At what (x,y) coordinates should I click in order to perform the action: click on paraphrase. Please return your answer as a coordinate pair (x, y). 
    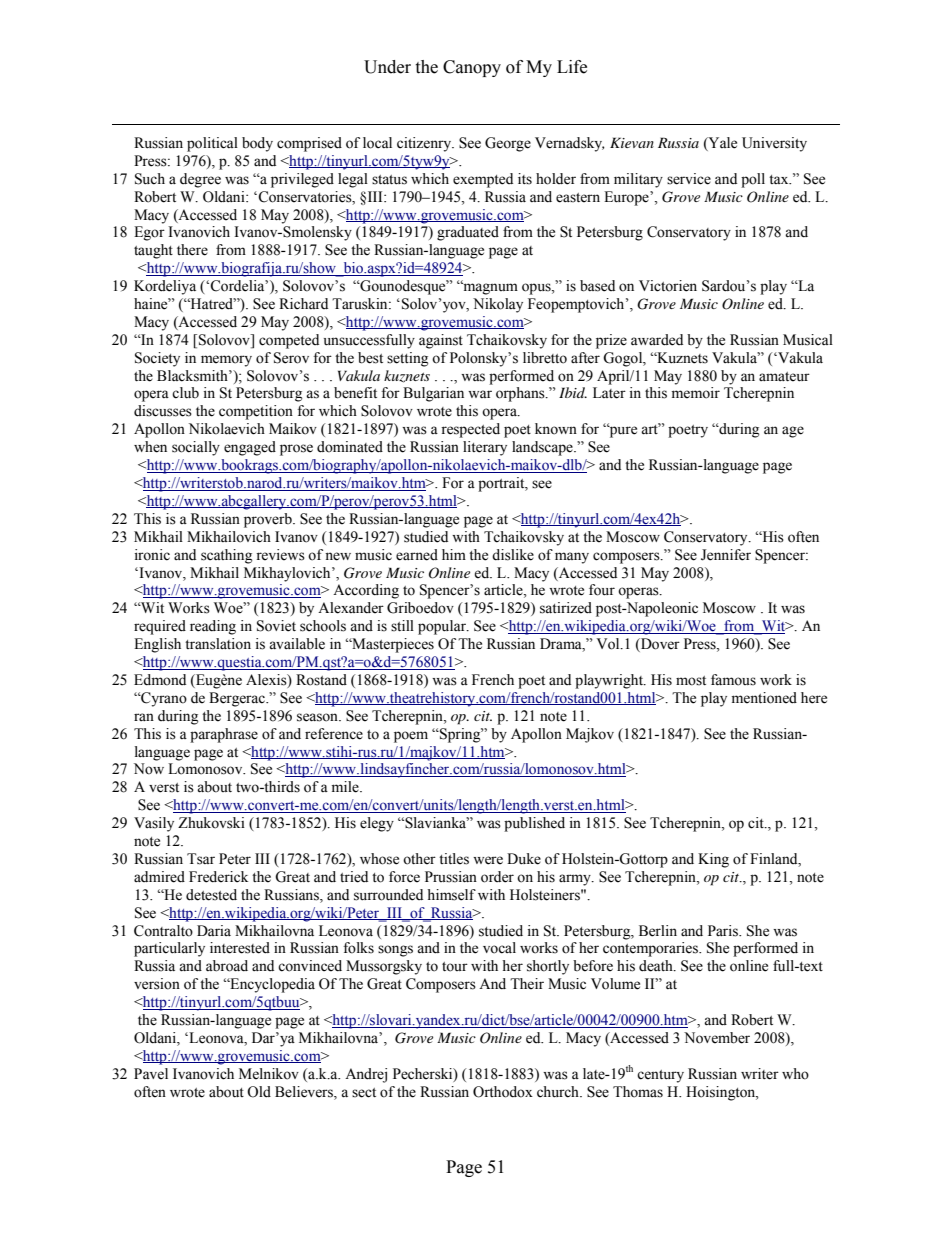
    Looking at the image, I should click on (224, 735).
